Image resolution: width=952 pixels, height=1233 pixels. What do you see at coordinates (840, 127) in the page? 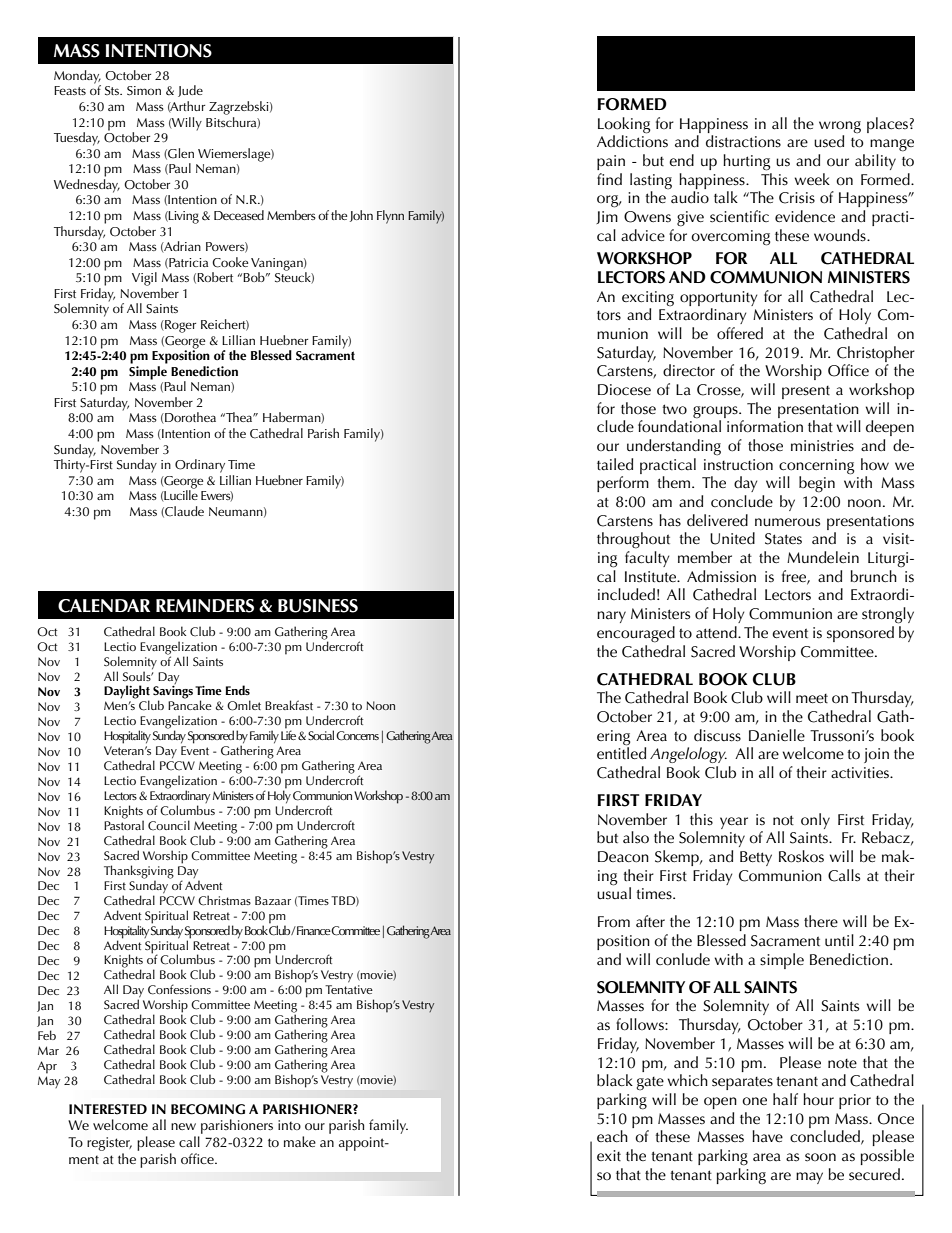
I see `wrong` at bounding box center [840, 127].
